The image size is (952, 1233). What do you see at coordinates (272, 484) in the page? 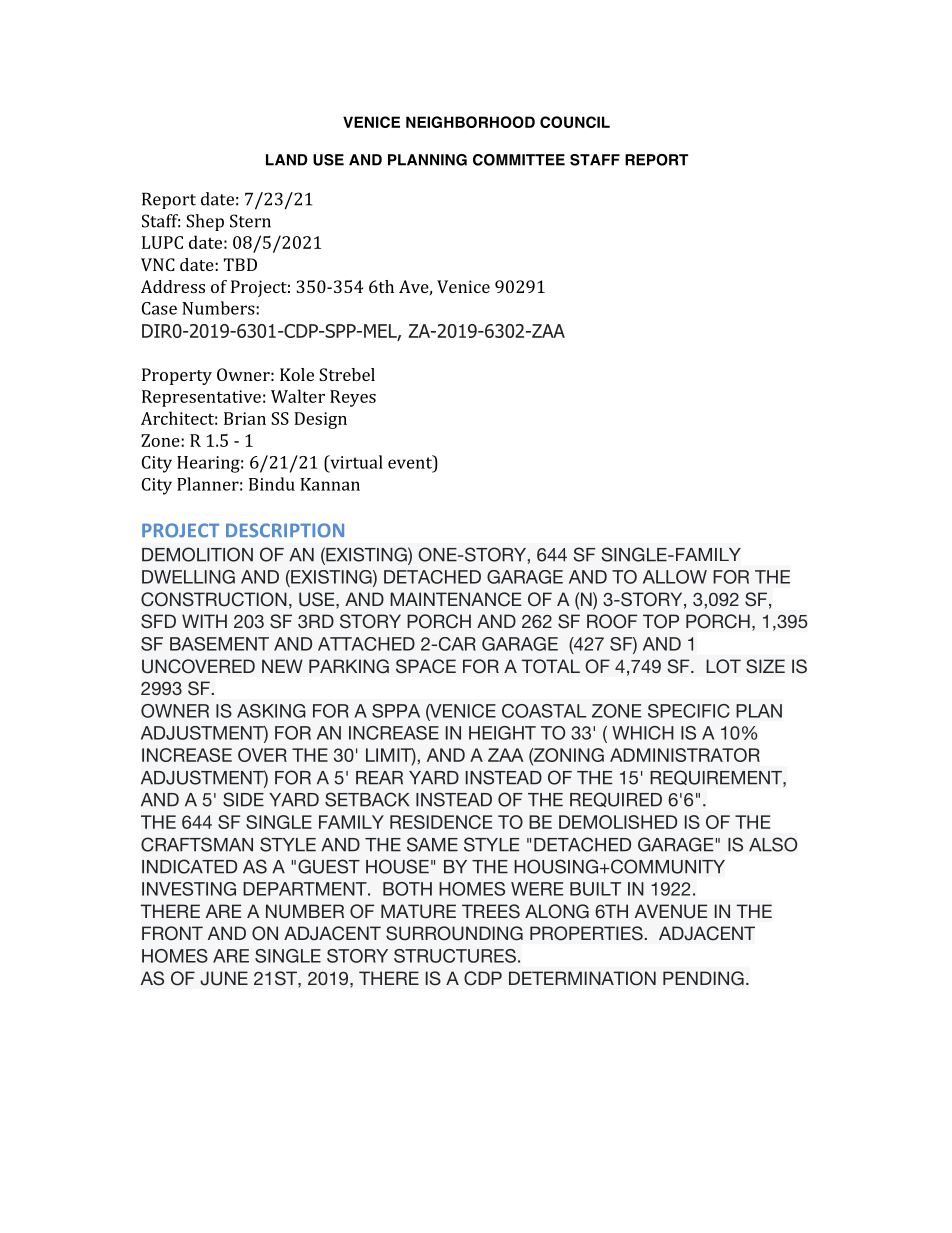
I see `Bindu` at bounding box center [272, 484].
